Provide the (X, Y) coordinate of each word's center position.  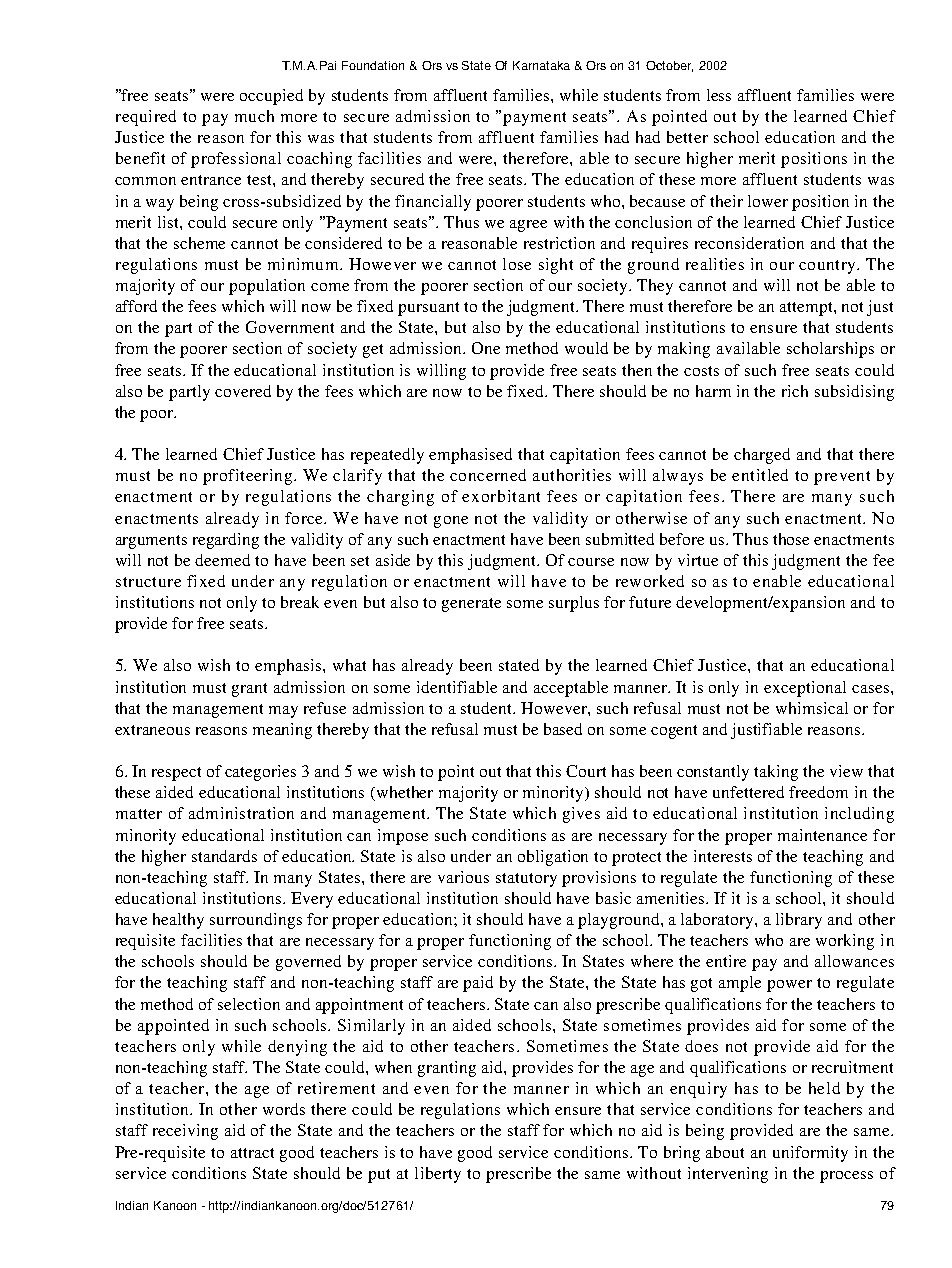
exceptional (805, 689)
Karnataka (541, 65)
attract (252, 1153)
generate (471, 605)
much (254, 116)
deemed (222, 560)
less (719, 95)
